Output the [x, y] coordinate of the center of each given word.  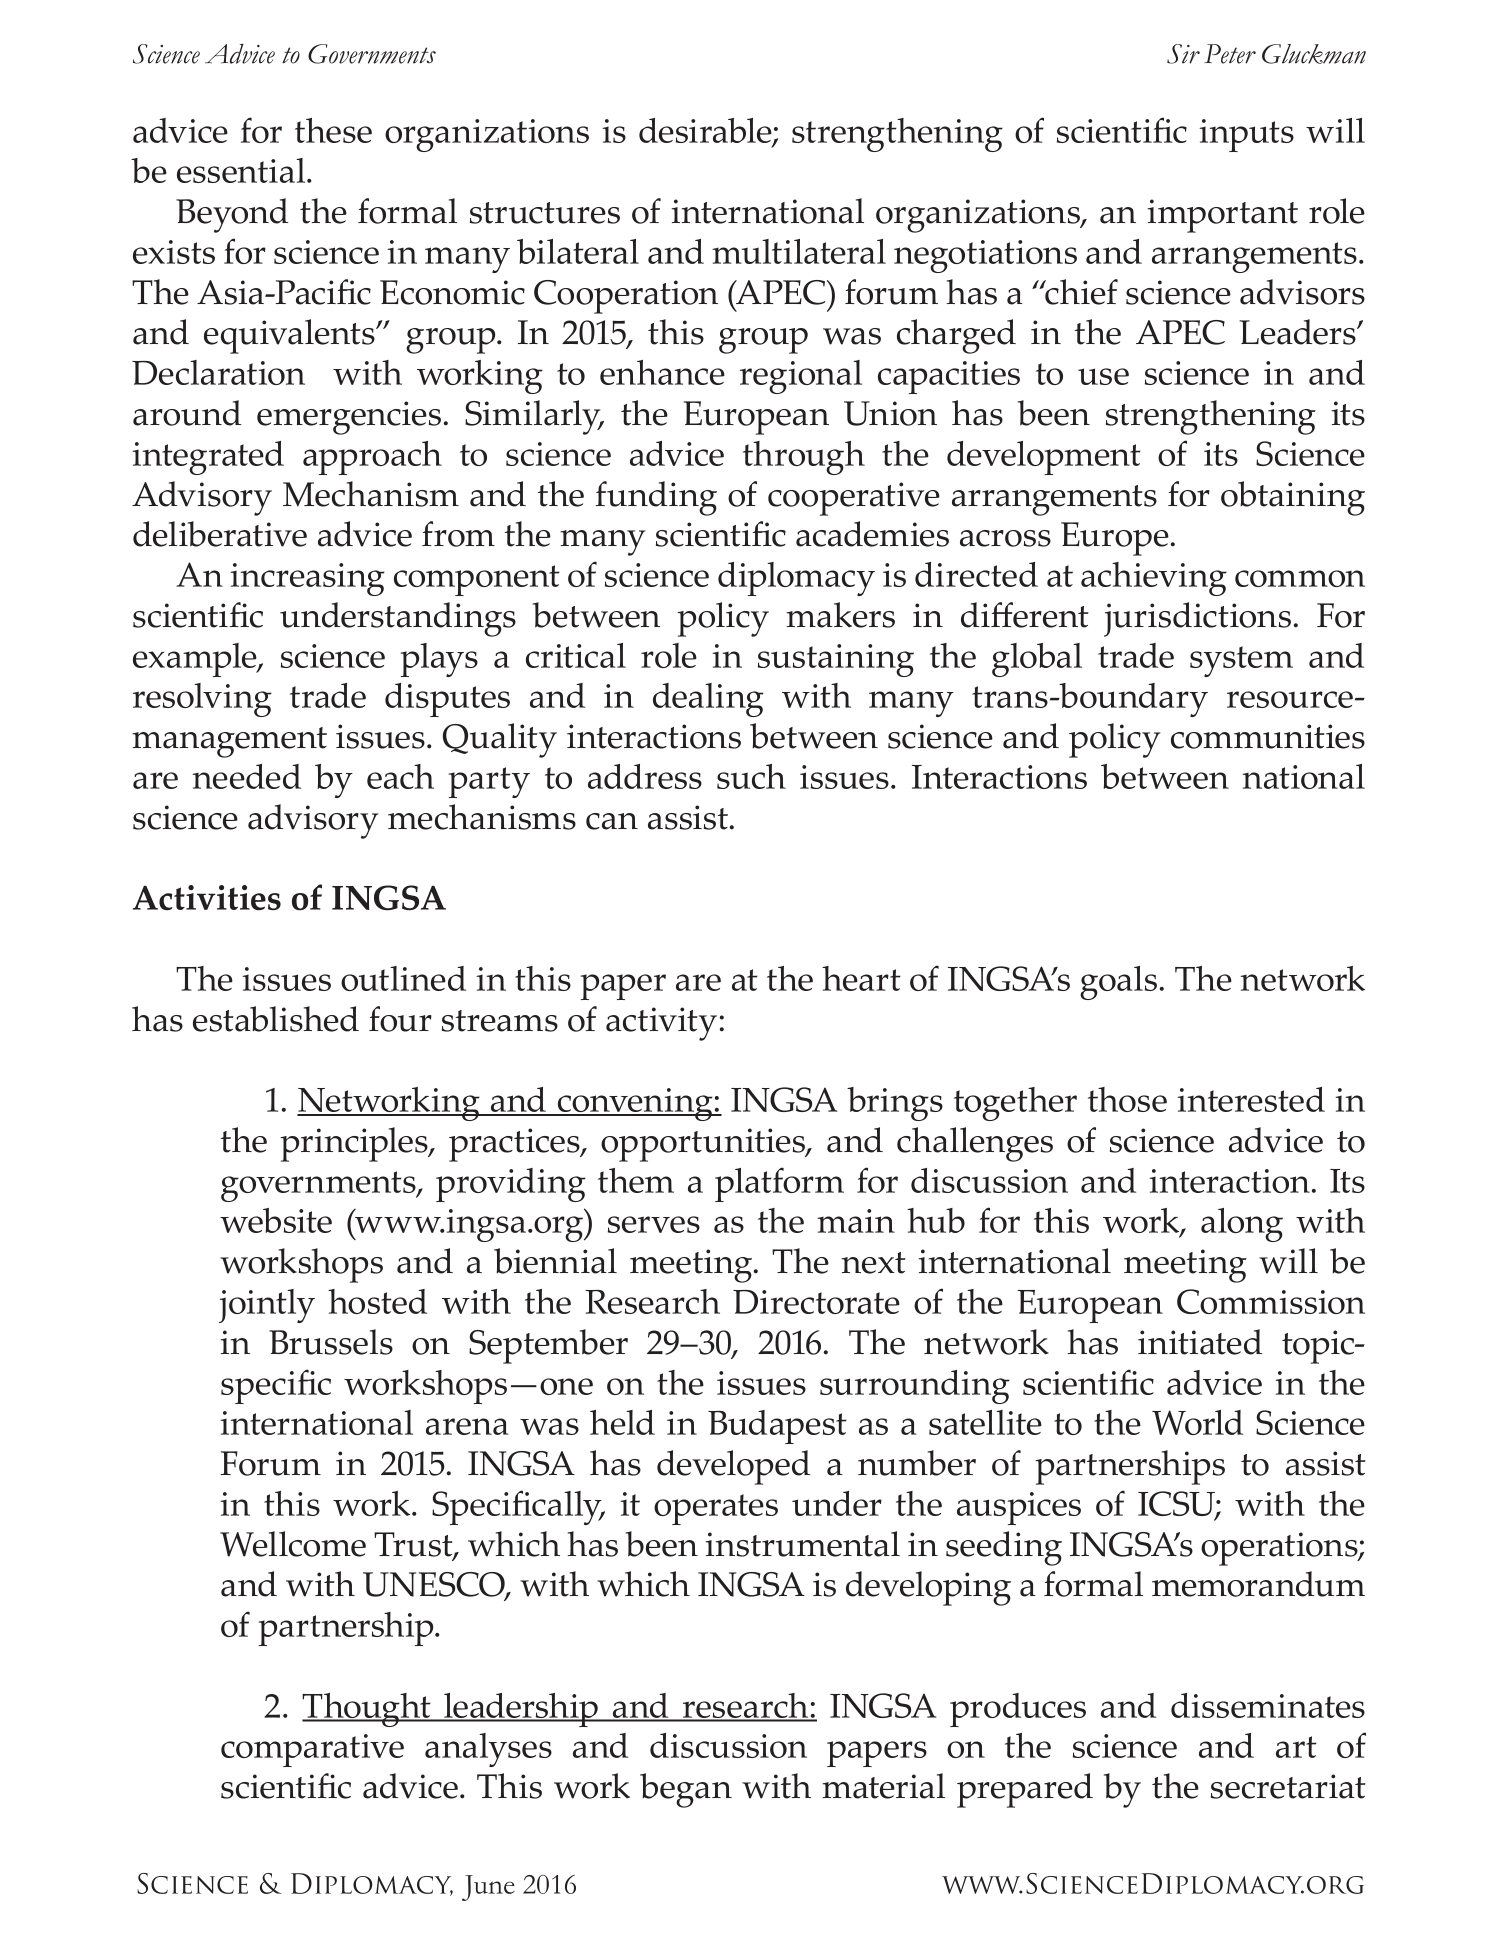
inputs [1247, 135]
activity [661, 1024]
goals [1118, 983]
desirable [706, 132]
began [686, 1790]
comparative [312, 1750]
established [276, 1019]
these [333, 130]
